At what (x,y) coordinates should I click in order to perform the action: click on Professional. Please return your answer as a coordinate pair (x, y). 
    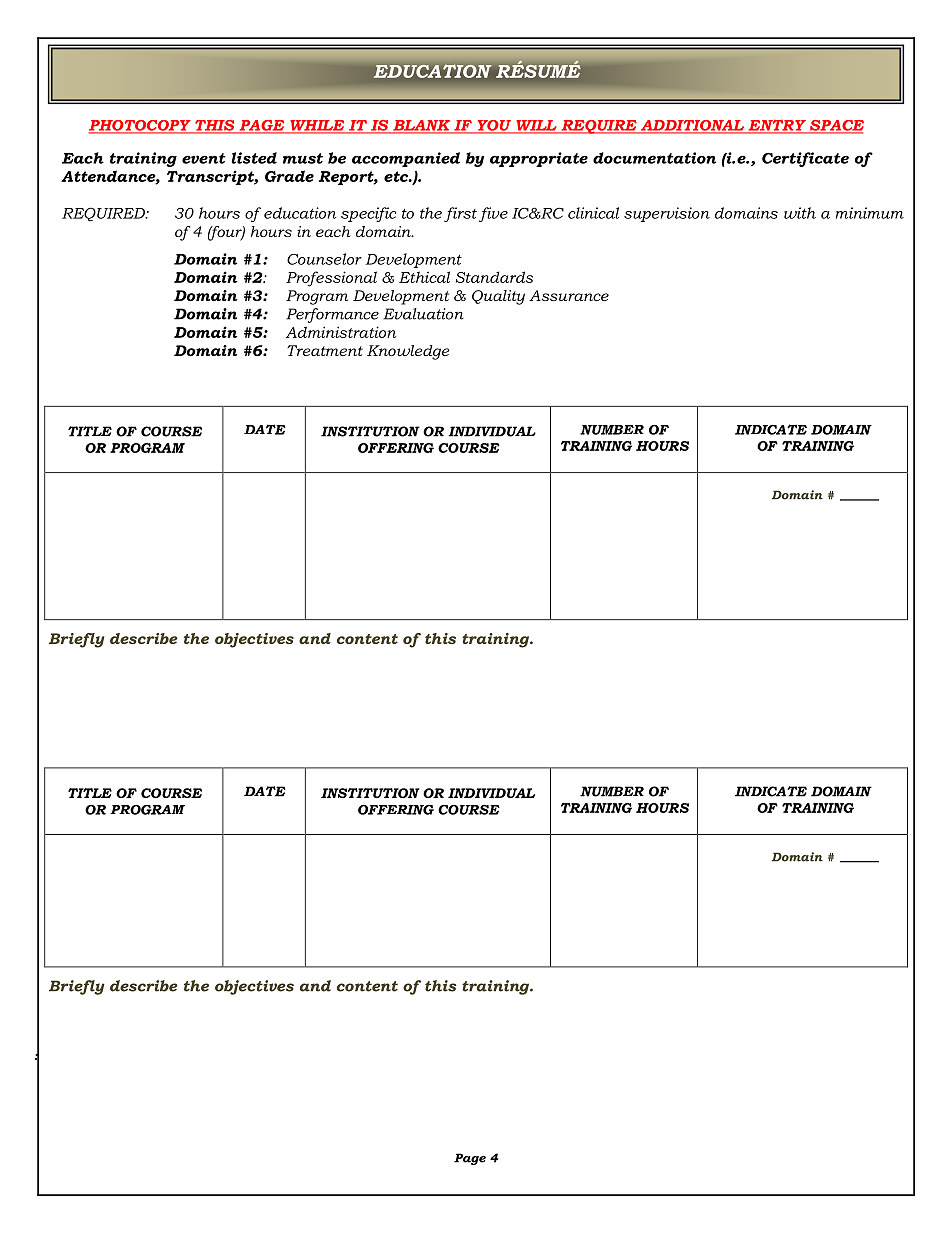
    Looking at the image, I should click on (331, 279).
